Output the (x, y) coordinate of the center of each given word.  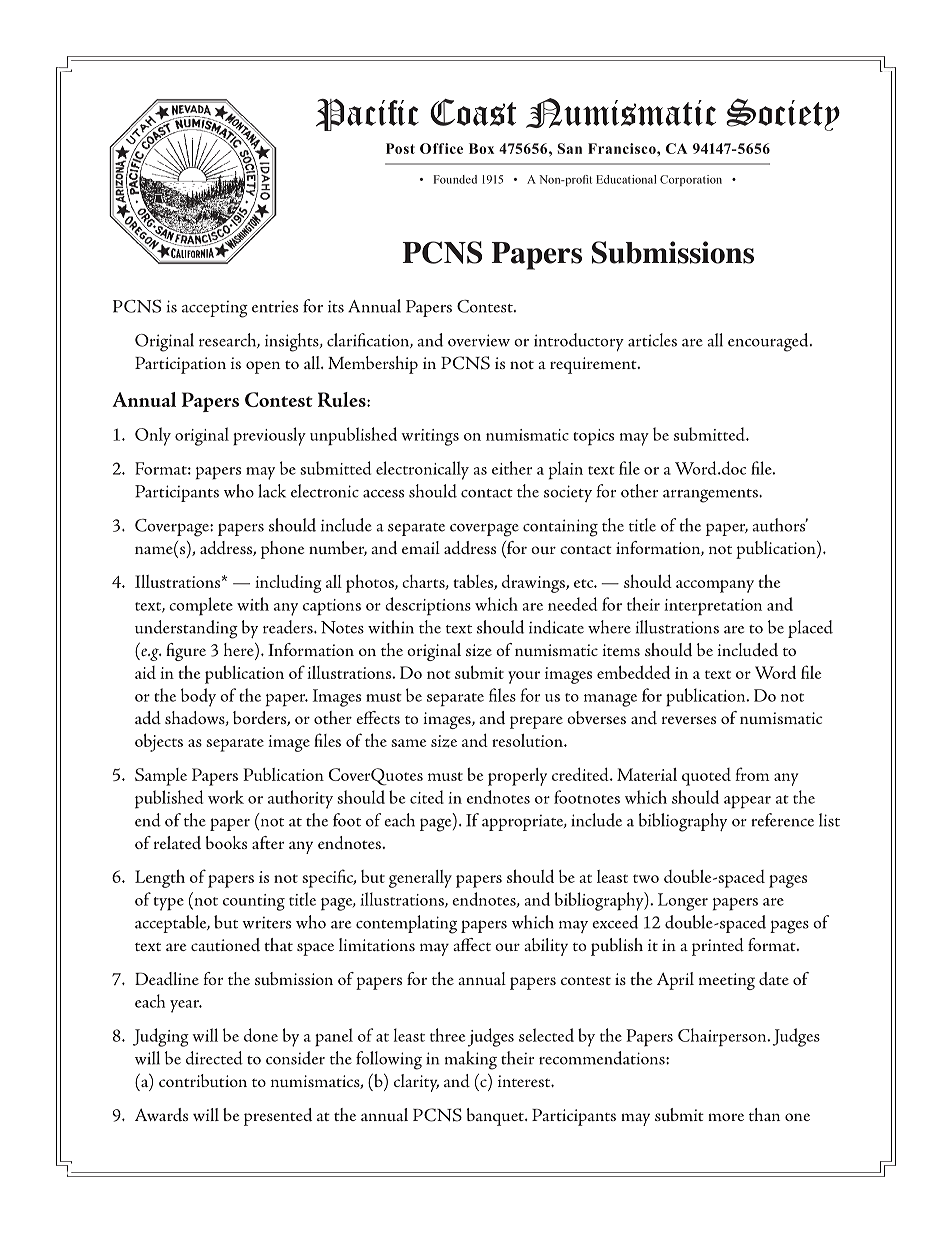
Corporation (691, 180)
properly (517, 777)
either (512, 468)
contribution (203, 1080)
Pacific (367, 115)
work (226, 797)
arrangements (711, 496)
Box (481, 148)
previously (269, 436)
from (752, 774)
